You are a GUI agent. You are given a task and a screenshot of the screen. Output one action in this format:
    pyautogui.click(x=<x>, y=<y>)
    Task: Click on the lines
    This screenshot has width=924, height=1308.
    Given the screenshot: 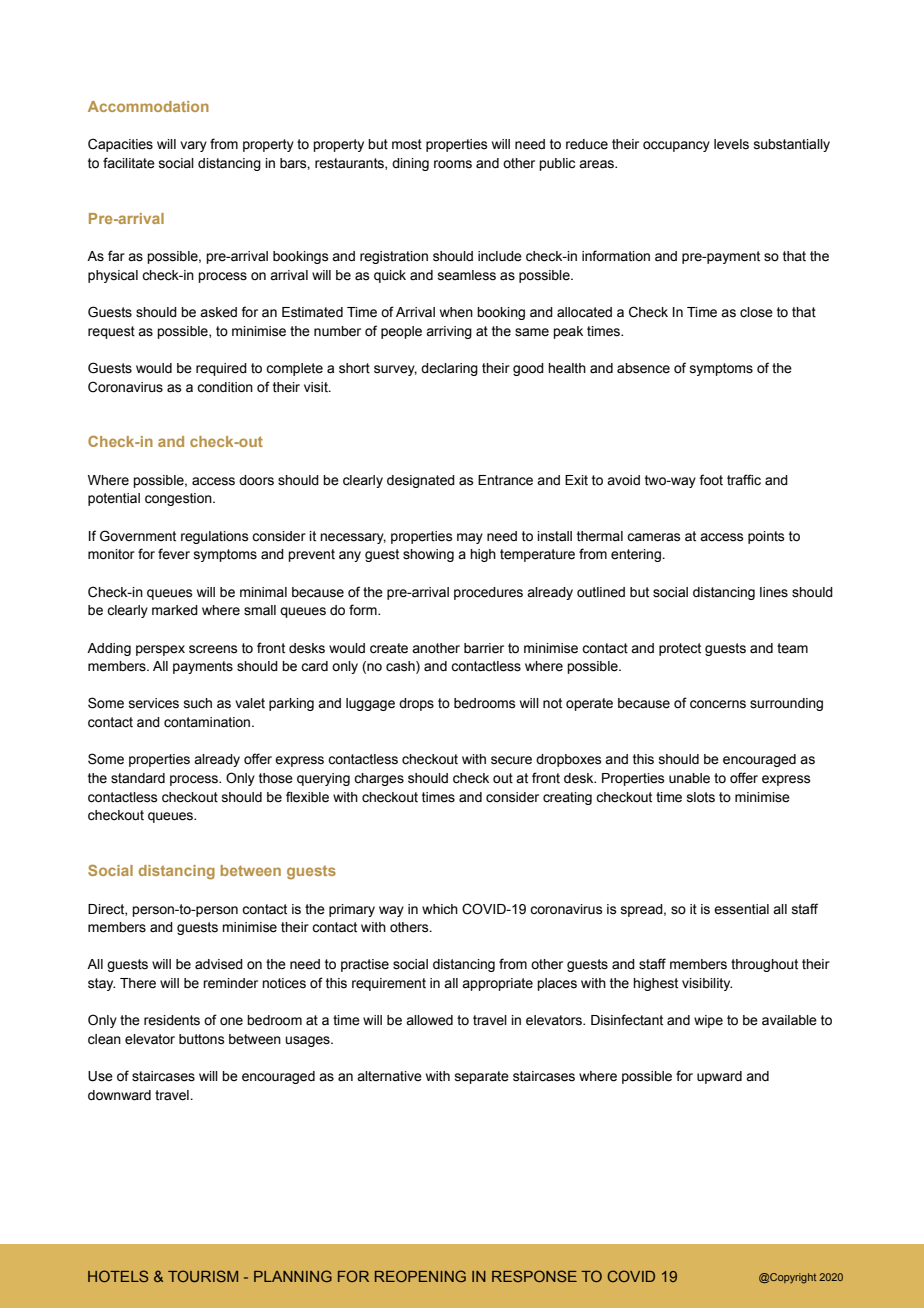 What is the action you would take?
    pyautogui.click(x=774, y=592)
